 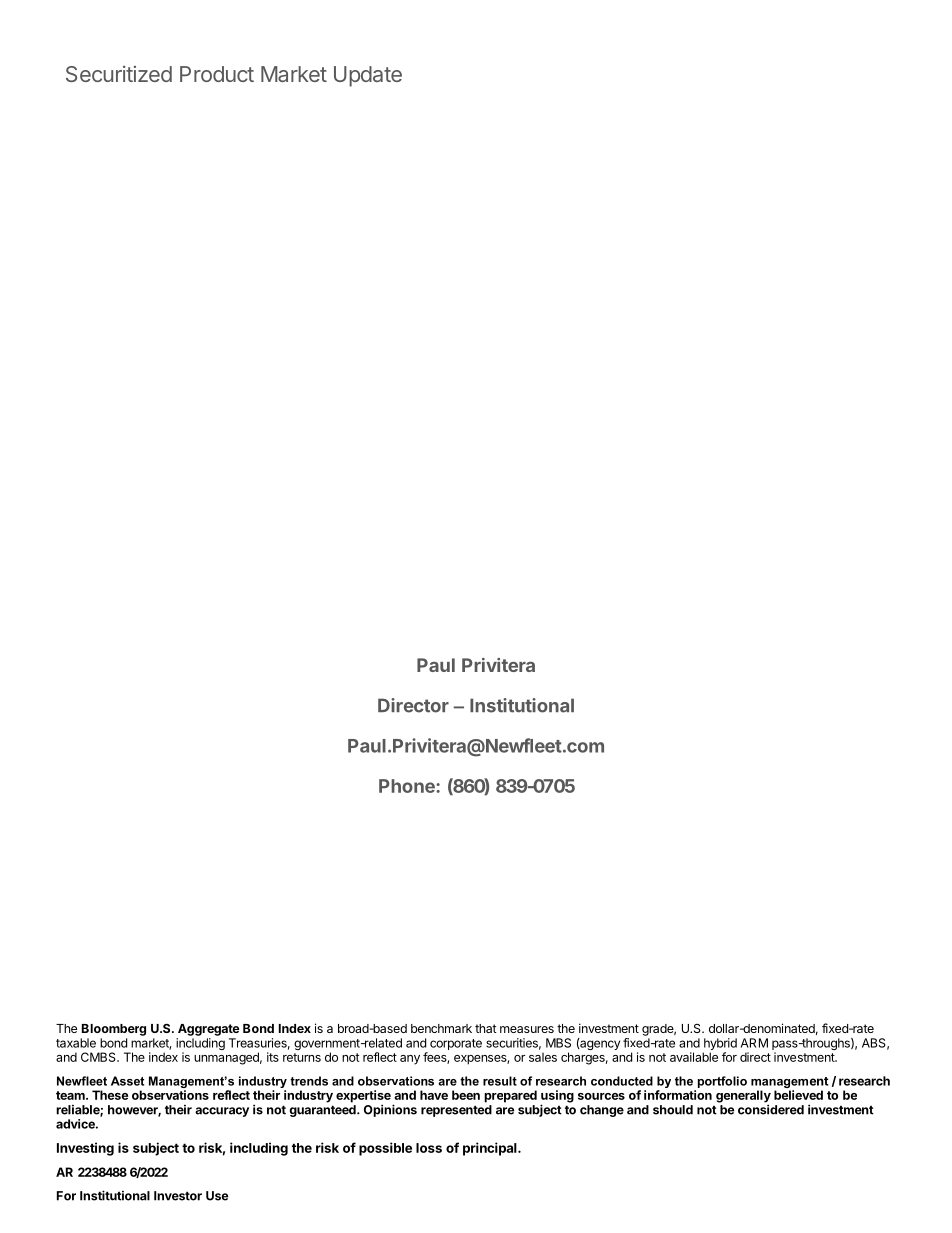 What do you see at coordinates (720, 1045) in the image?
I see `hybrid` at bounding box center [720, 1045].
